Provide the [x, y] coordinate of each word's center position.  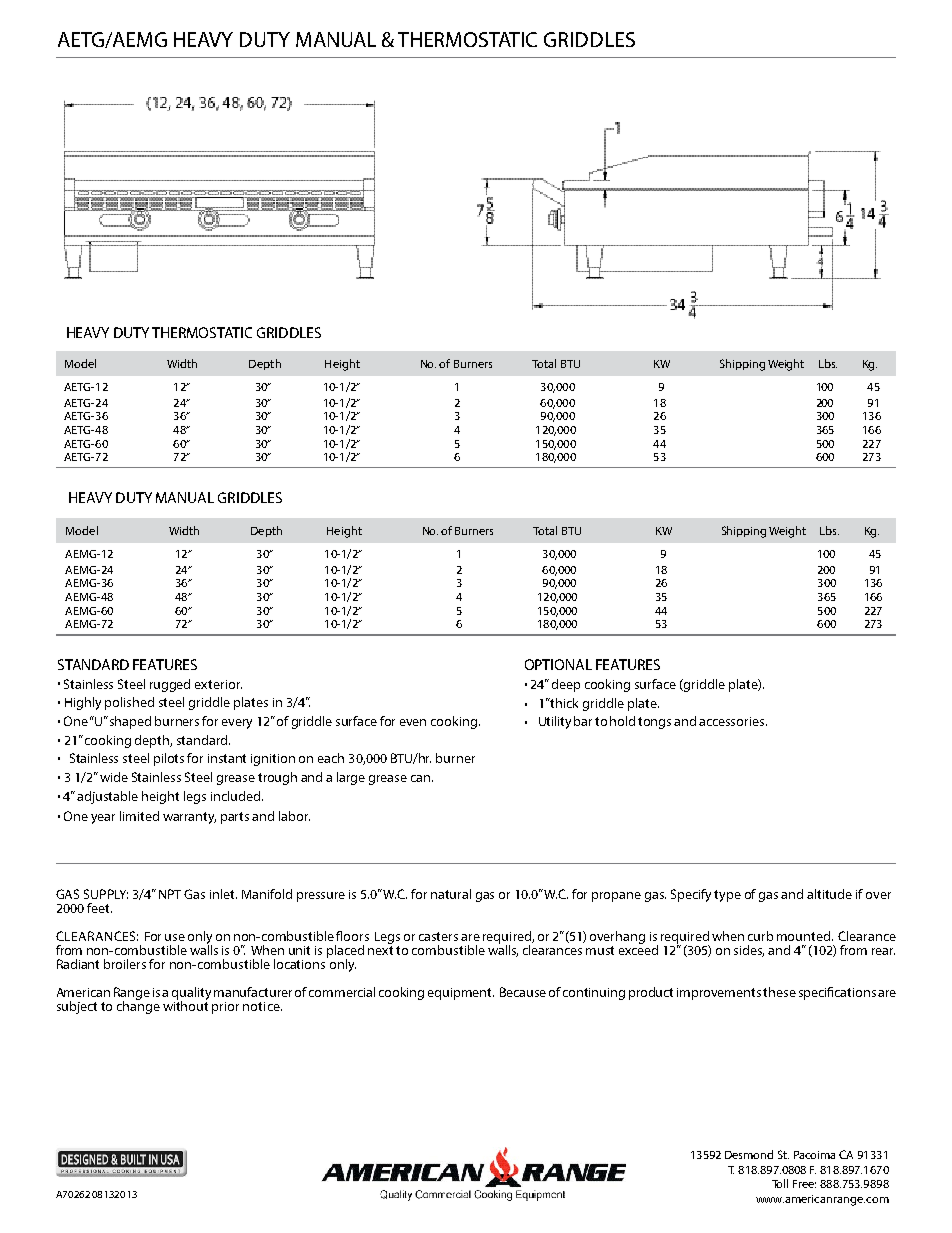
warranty [189, 818]
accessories [733, 721]
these [779, 992]
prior [225, 1008]
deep [566, 685]
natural [451, 894]
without [185, 1005]
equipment [461, 994]
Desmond [749, 1154]
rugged [170, 685]
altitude [829, 894]
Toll [780, 1183]
